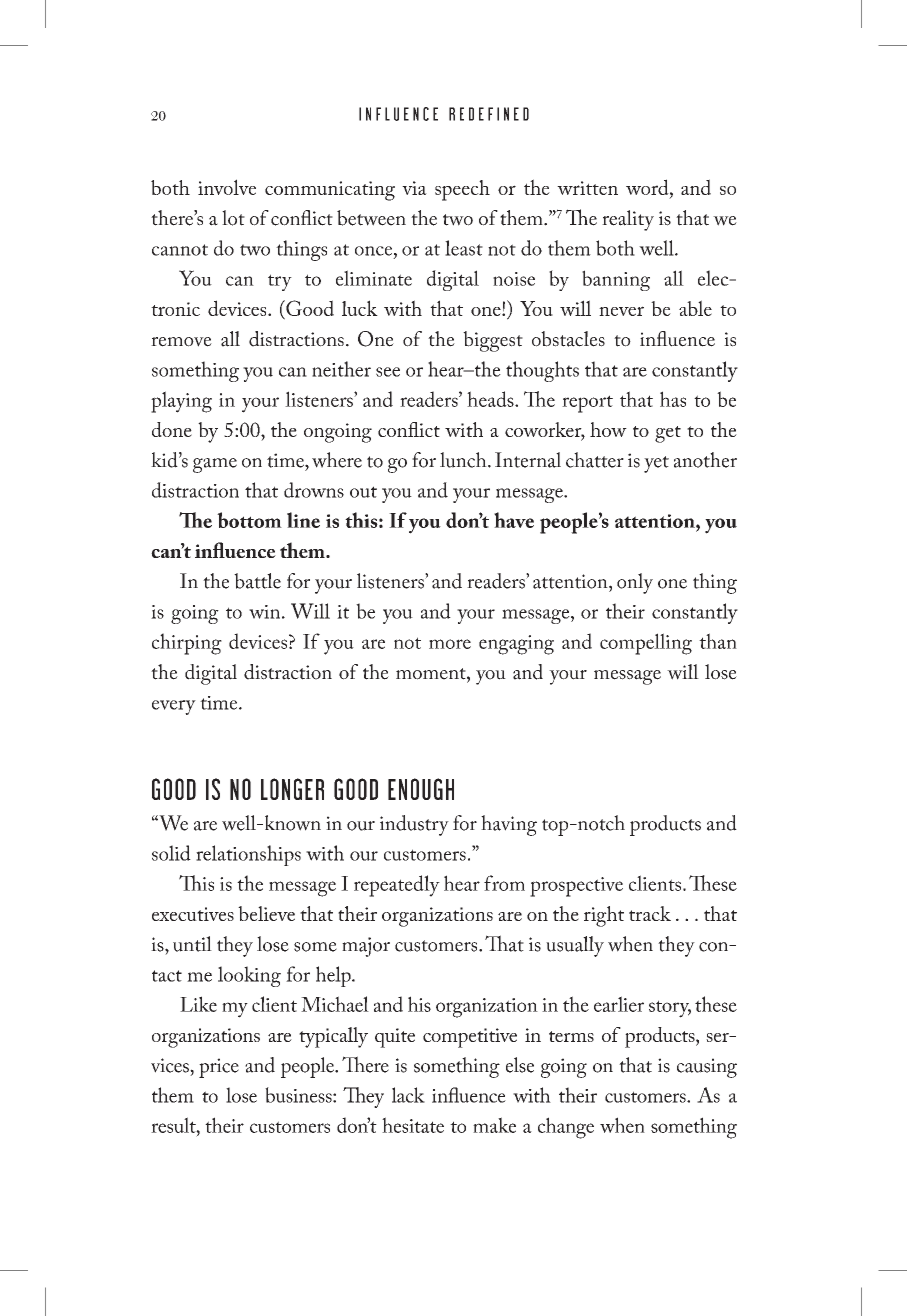 Image resolution: width=907 pixels, height=1316 pixels. Describe the element at coordinates (450, 644) in the image. I see `more` at that location.
